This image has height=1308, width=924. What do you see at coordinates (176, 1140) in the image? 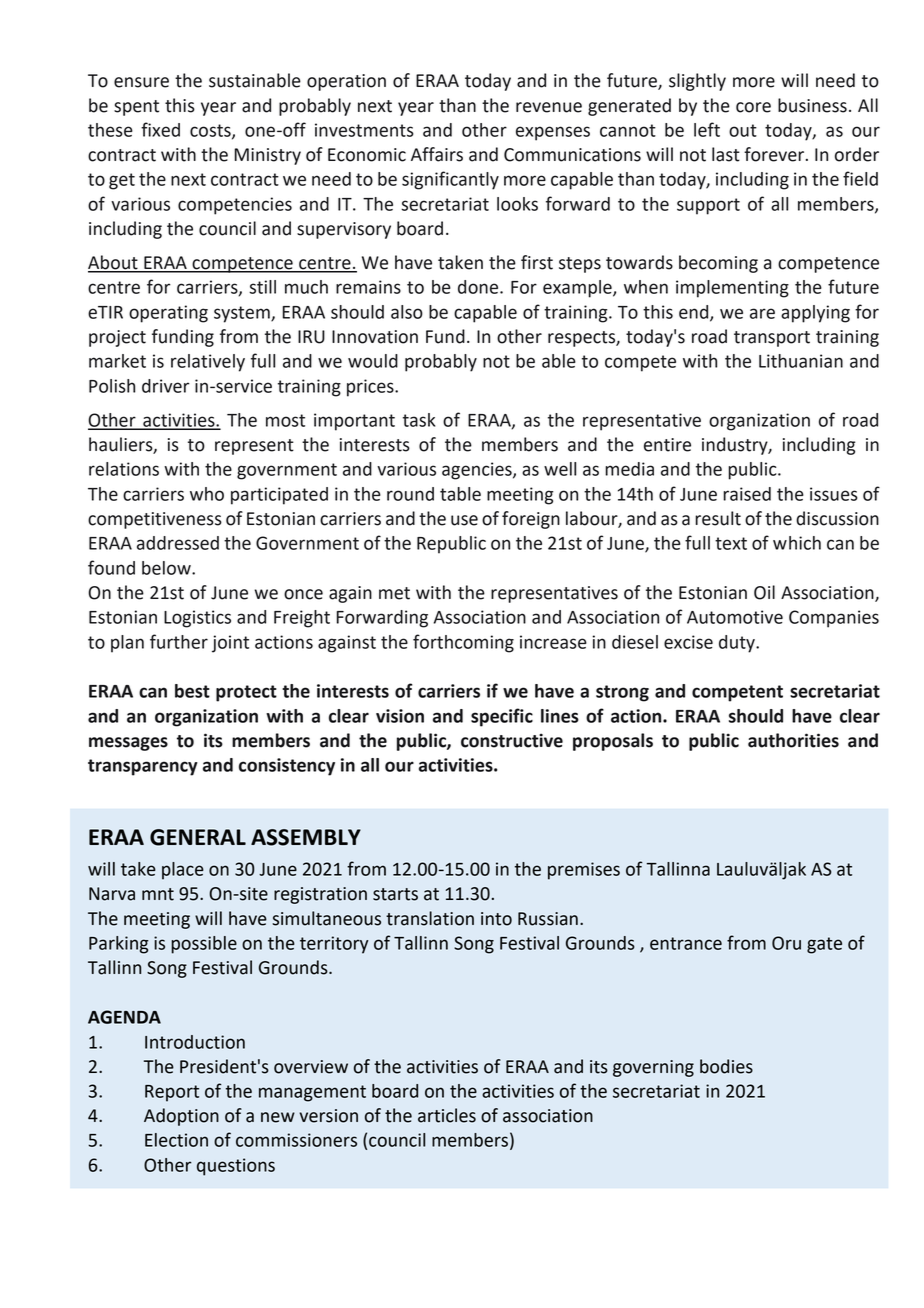
I see `Election` at bounding box center [176, 1140].
